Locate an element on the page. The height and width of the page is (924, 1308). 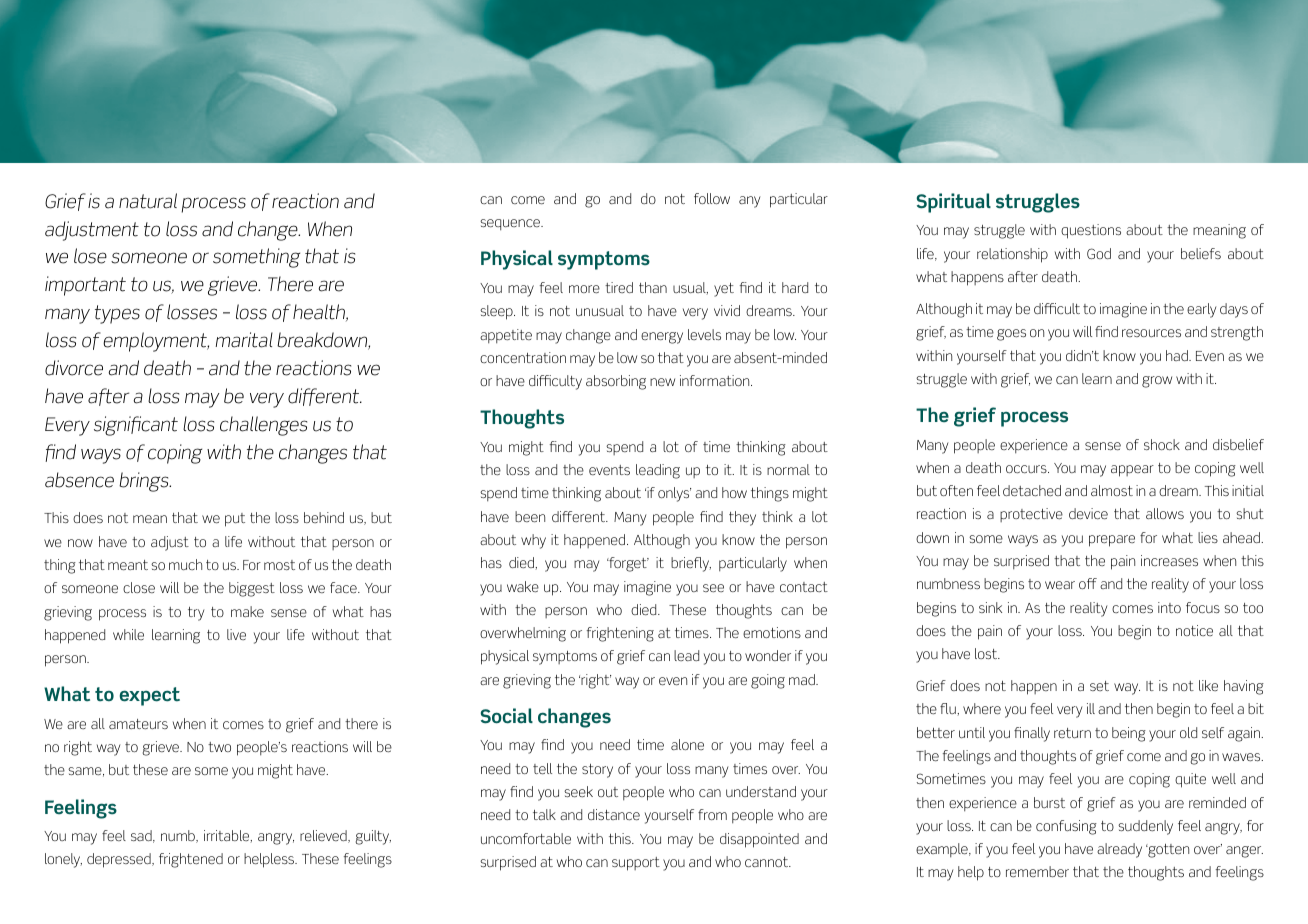
new is located at coordinates (662, 382).
